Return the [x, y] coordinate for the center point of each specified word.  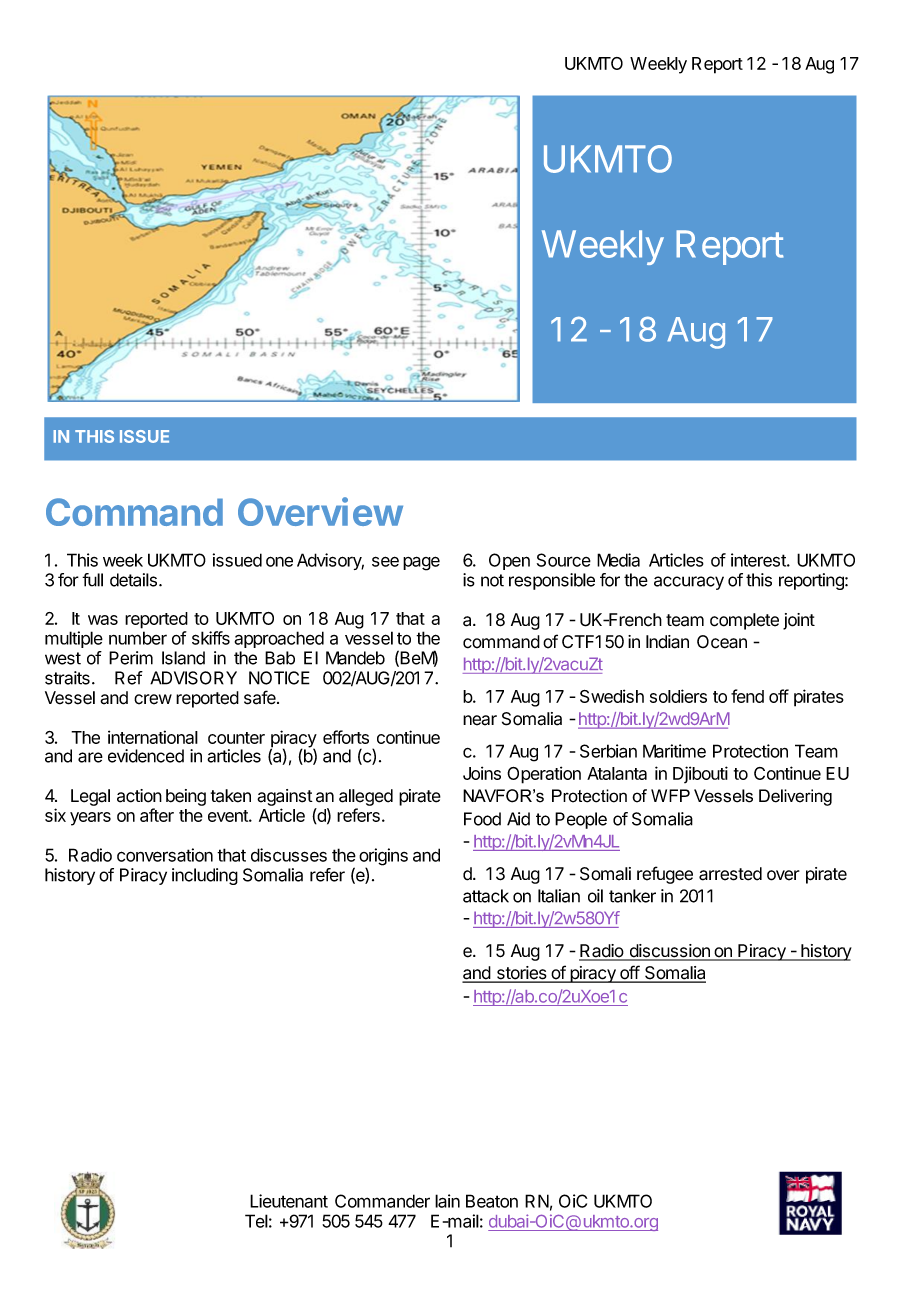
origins [383, 858]
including [205, 876]
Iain [447, 1201]
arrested [730, 874]
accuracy [689, 583]
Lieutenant [289, 1201]
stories [521, 974]
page [421, 563]
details [135, 580]
